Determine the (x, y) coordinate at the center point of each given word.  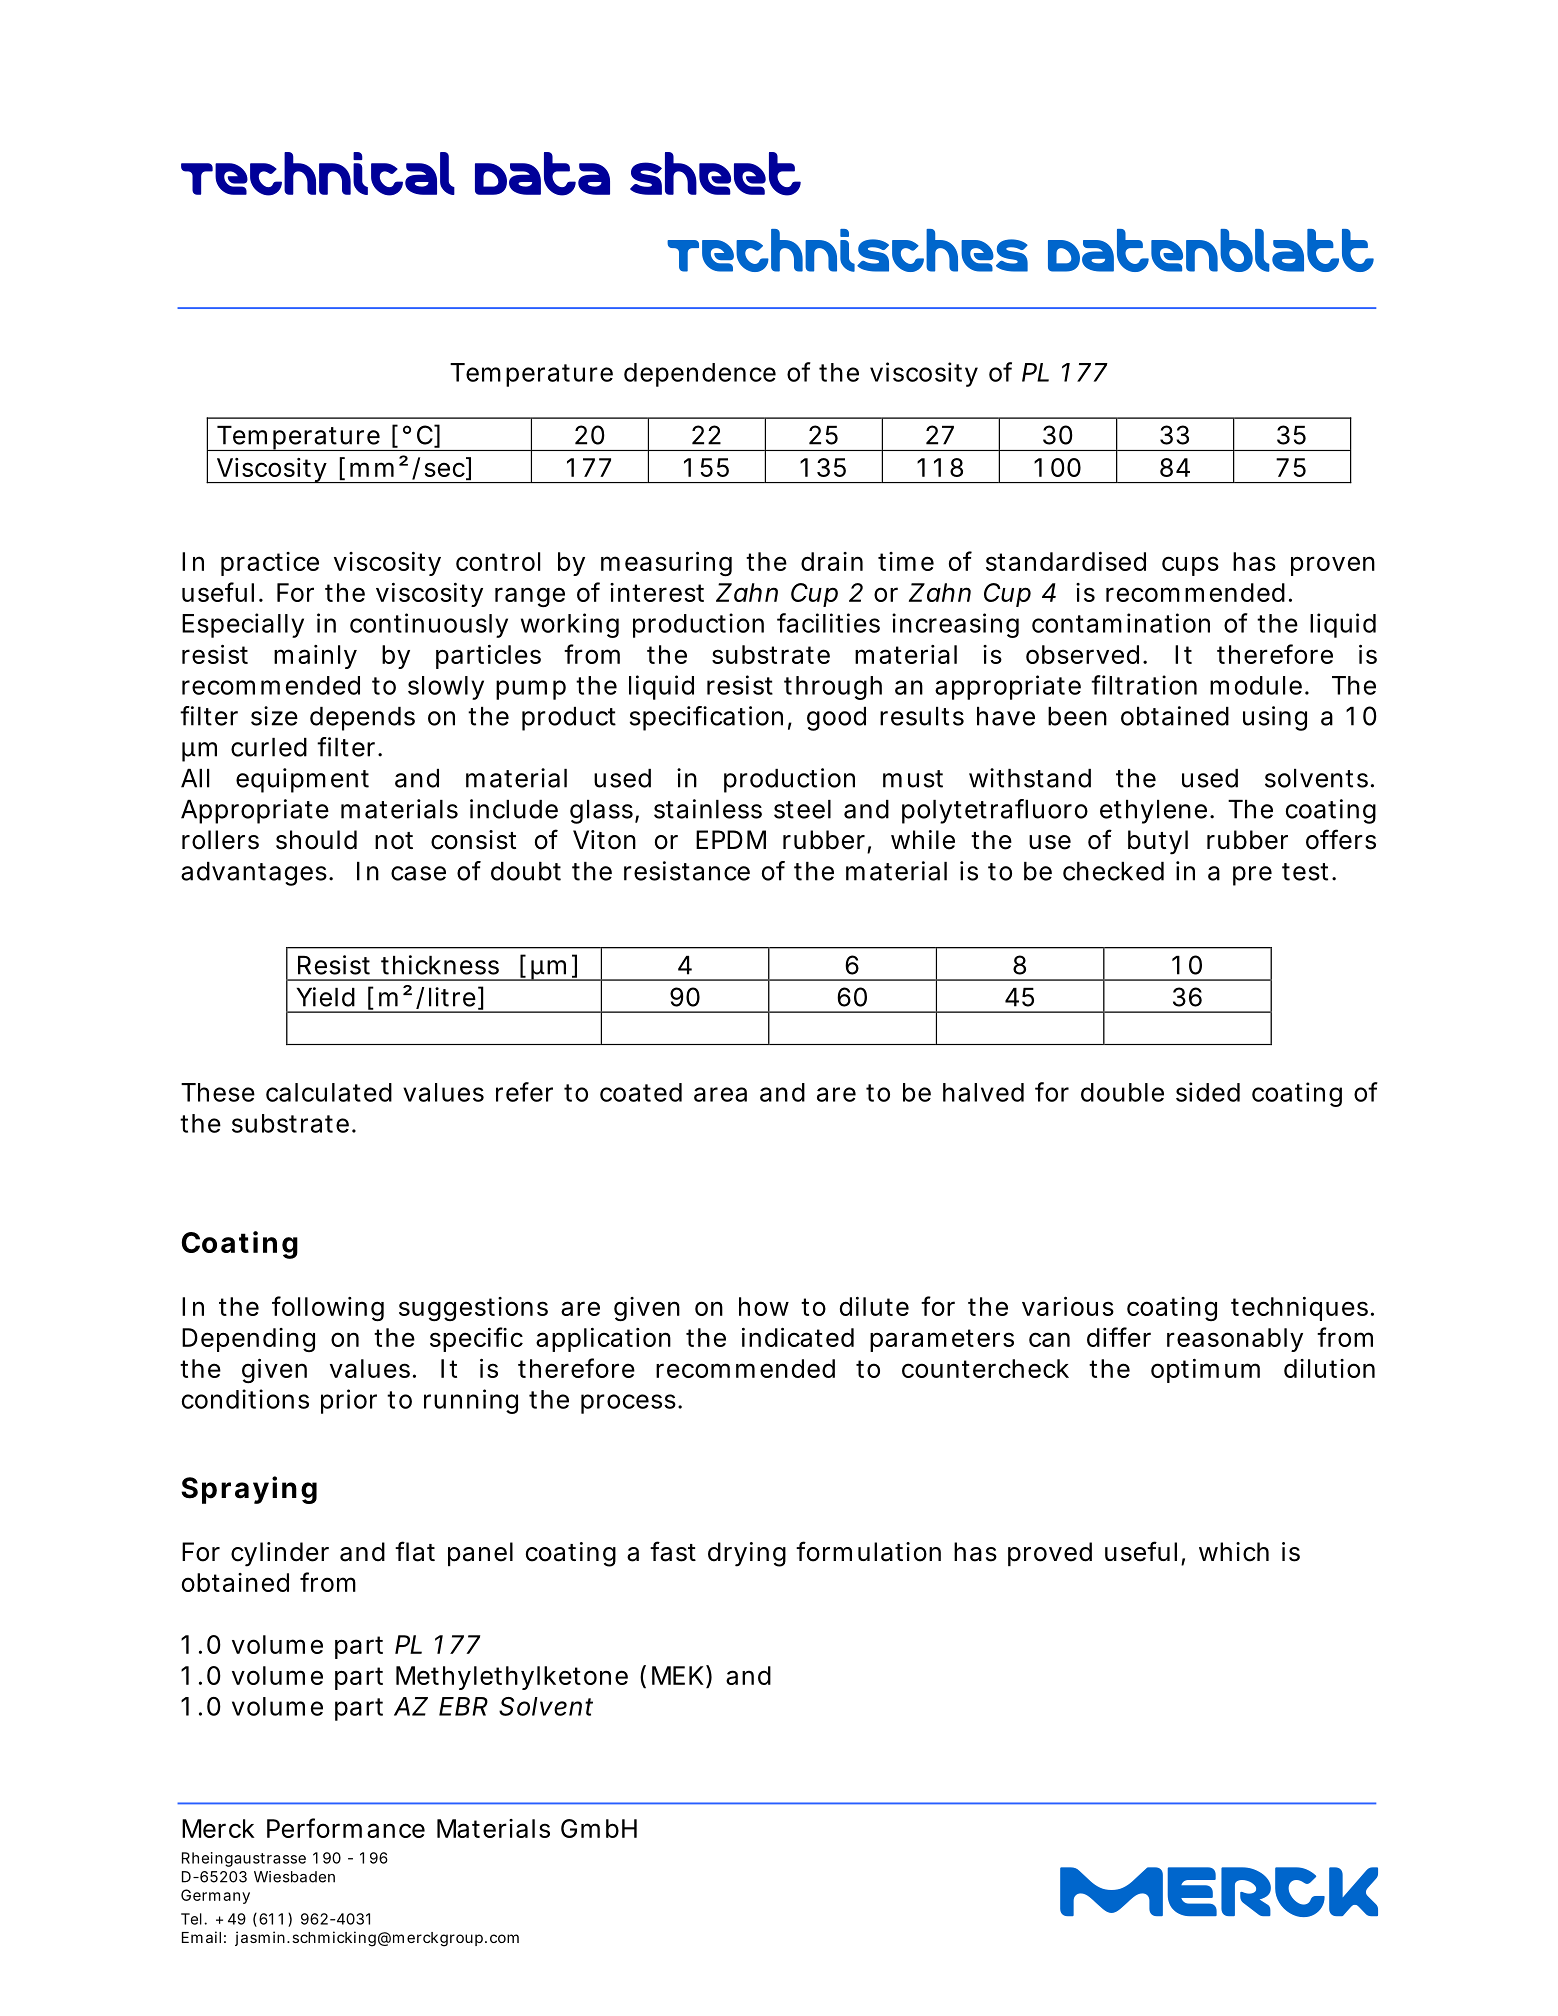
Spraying (249, 1490)
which (1234, 1552)
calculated (329, 1092)
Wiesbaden (294, 1877)
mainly (315, 657)
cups (1190, 566)
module (1256, 685)
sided (1208, 1092)
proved (1050, 1554)
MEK (678, 1675)
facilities (828, 623)
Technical (318, 174)
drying (747, 1554)
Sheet (715, 174)
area (720, 1094)
